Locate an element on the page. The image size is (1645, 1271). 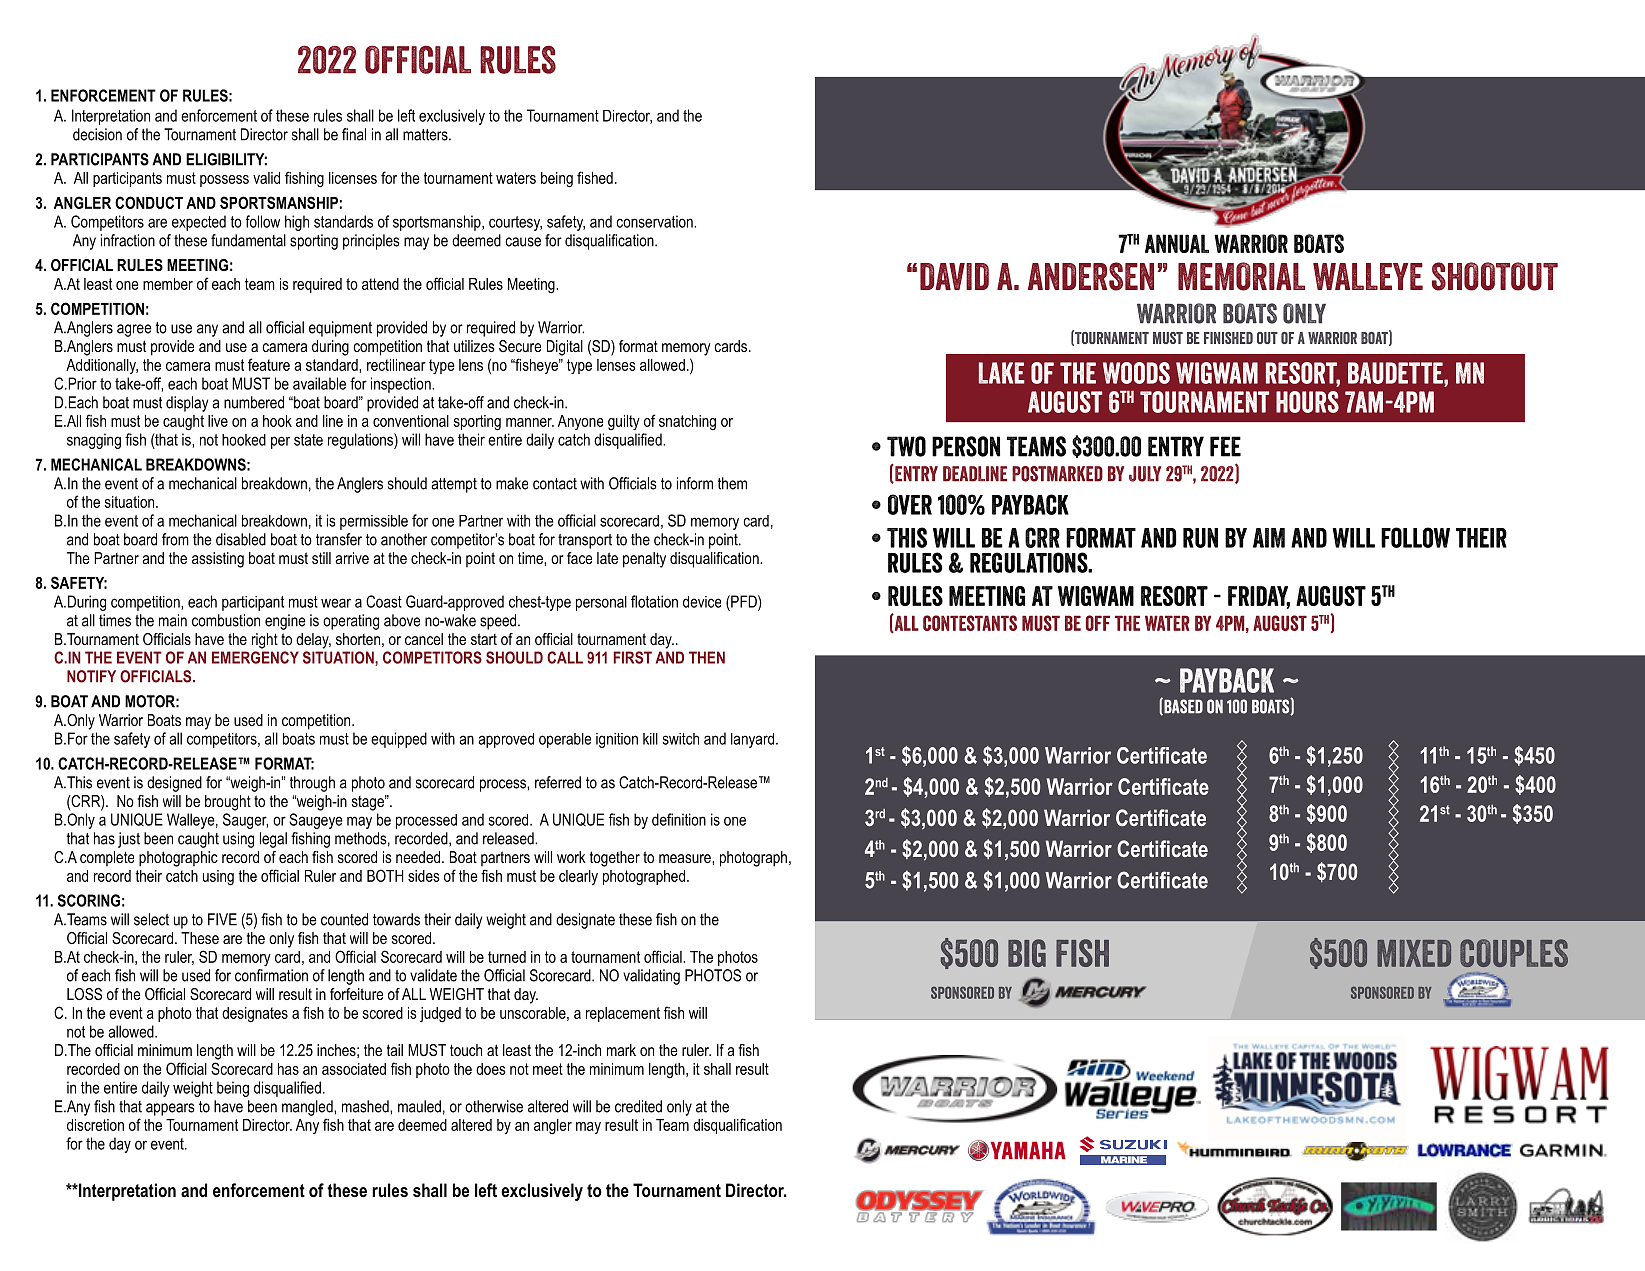
ANNUAL is located at coordinates (1177, 243).
